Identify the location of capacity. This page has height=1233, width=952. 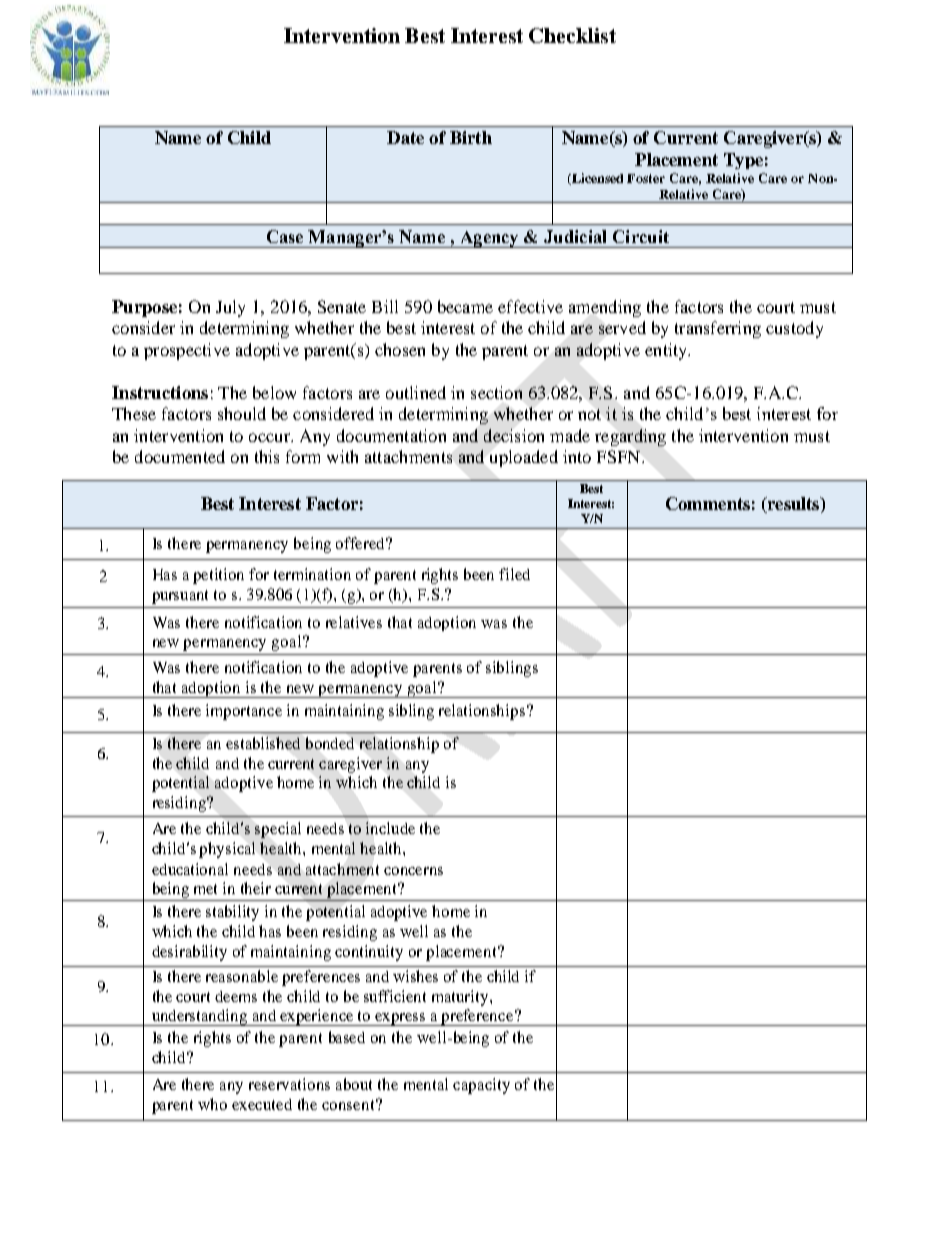
(481, 1086).
